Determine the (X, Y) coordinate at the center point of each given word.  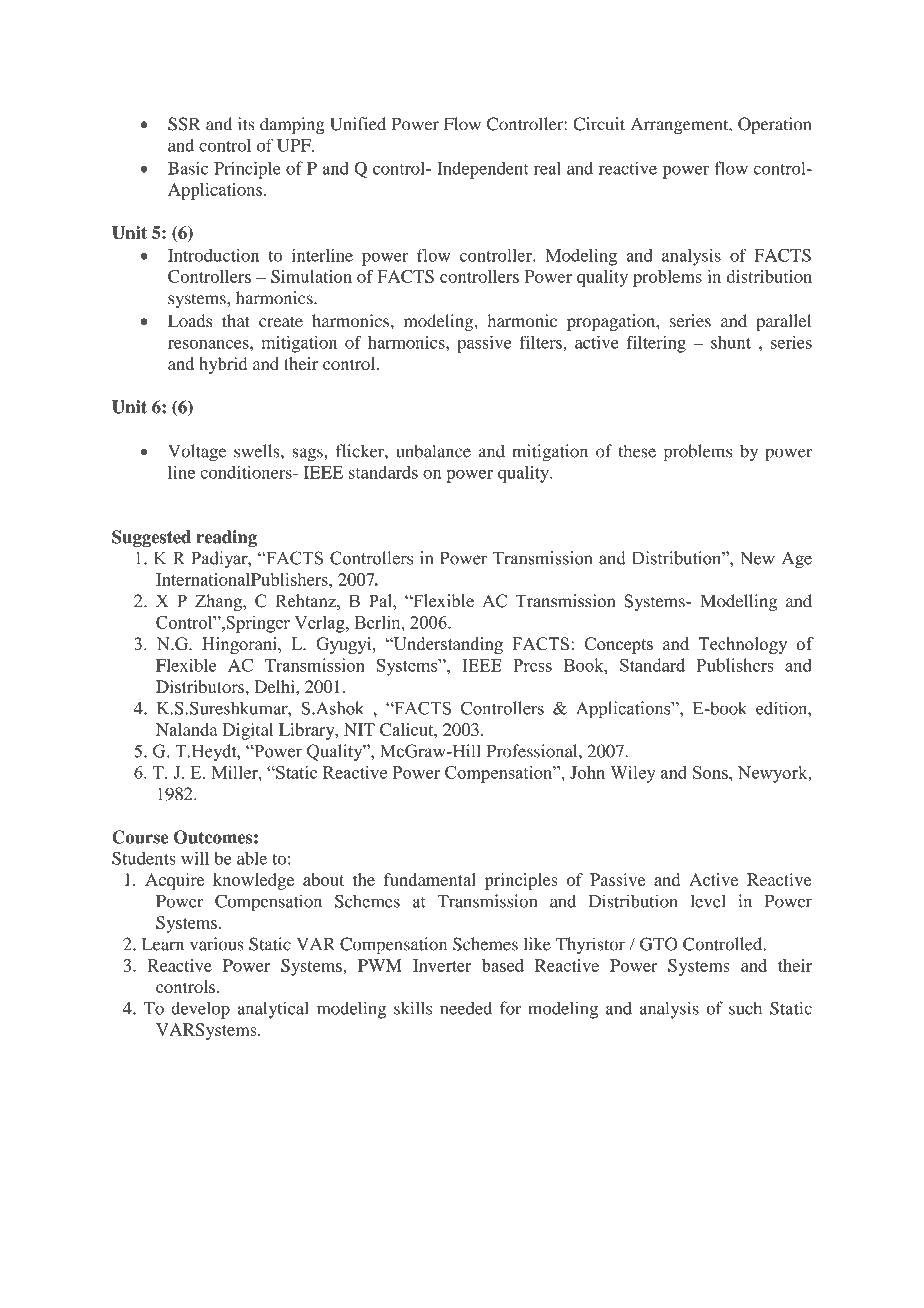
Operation (775, 125)
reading (227, 538)
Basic (188, 168)
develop (200, 1010)
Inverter (442, 965)
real (547, 168)
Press (532, 665)
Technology (743, 645)
